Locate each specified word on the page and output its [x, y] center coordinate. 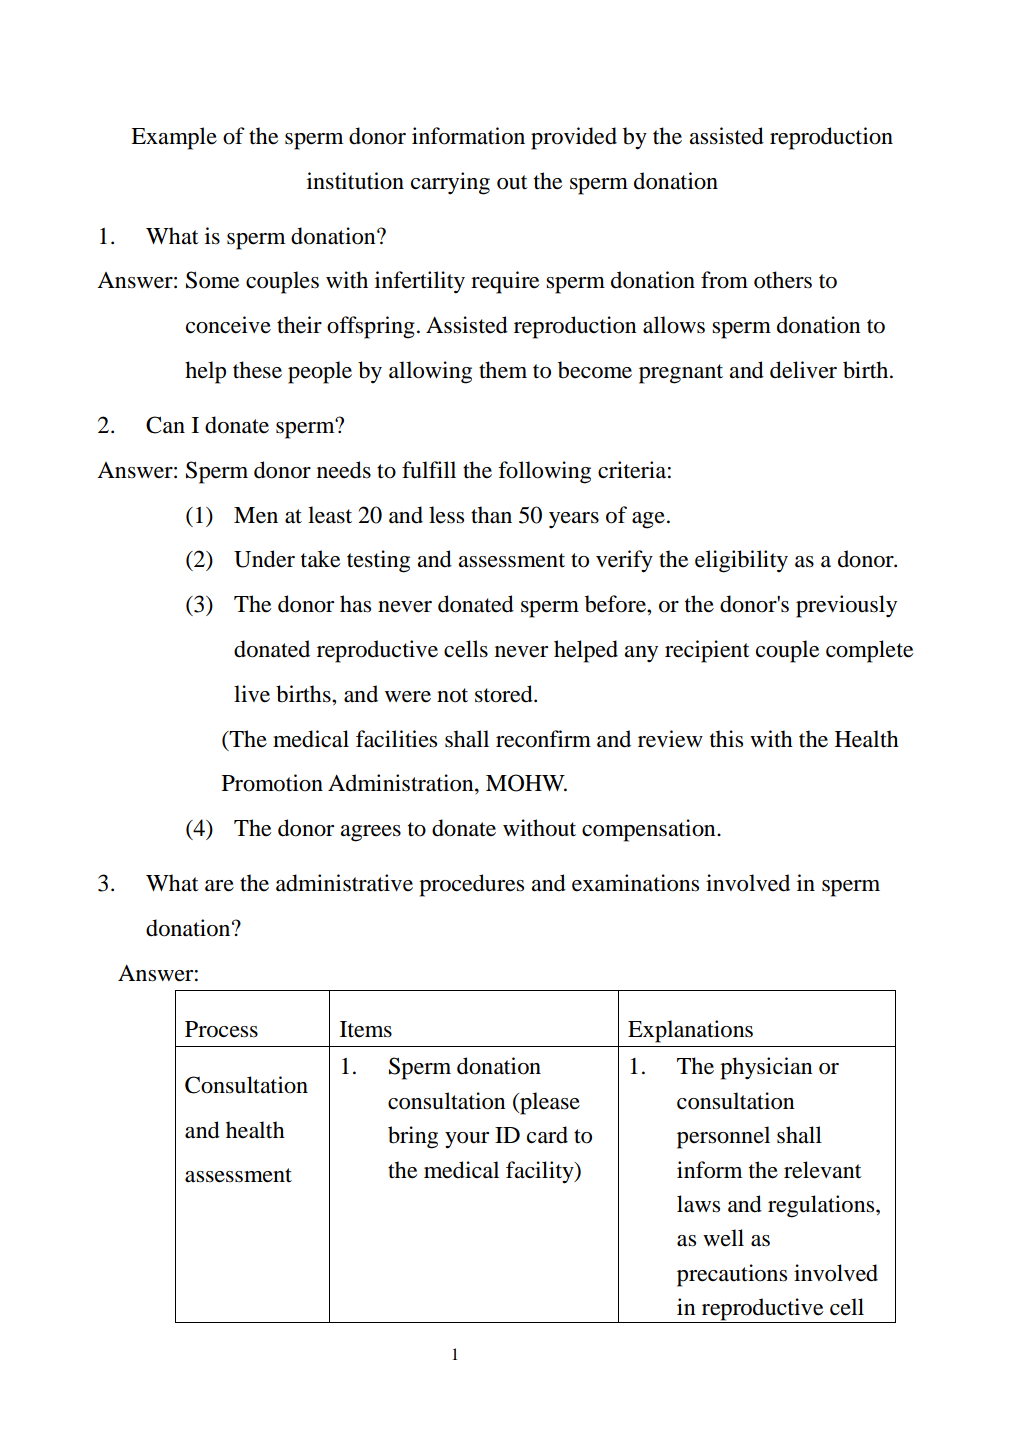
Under [264, 559]
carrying [450, 183]
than [491, 515]
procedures [471, 885]
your [467, 1140]
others [783, 280]
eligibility [741, 561]
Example [174, 138]
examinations [635, 883]
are [219, 886]
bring [413, 1137]
